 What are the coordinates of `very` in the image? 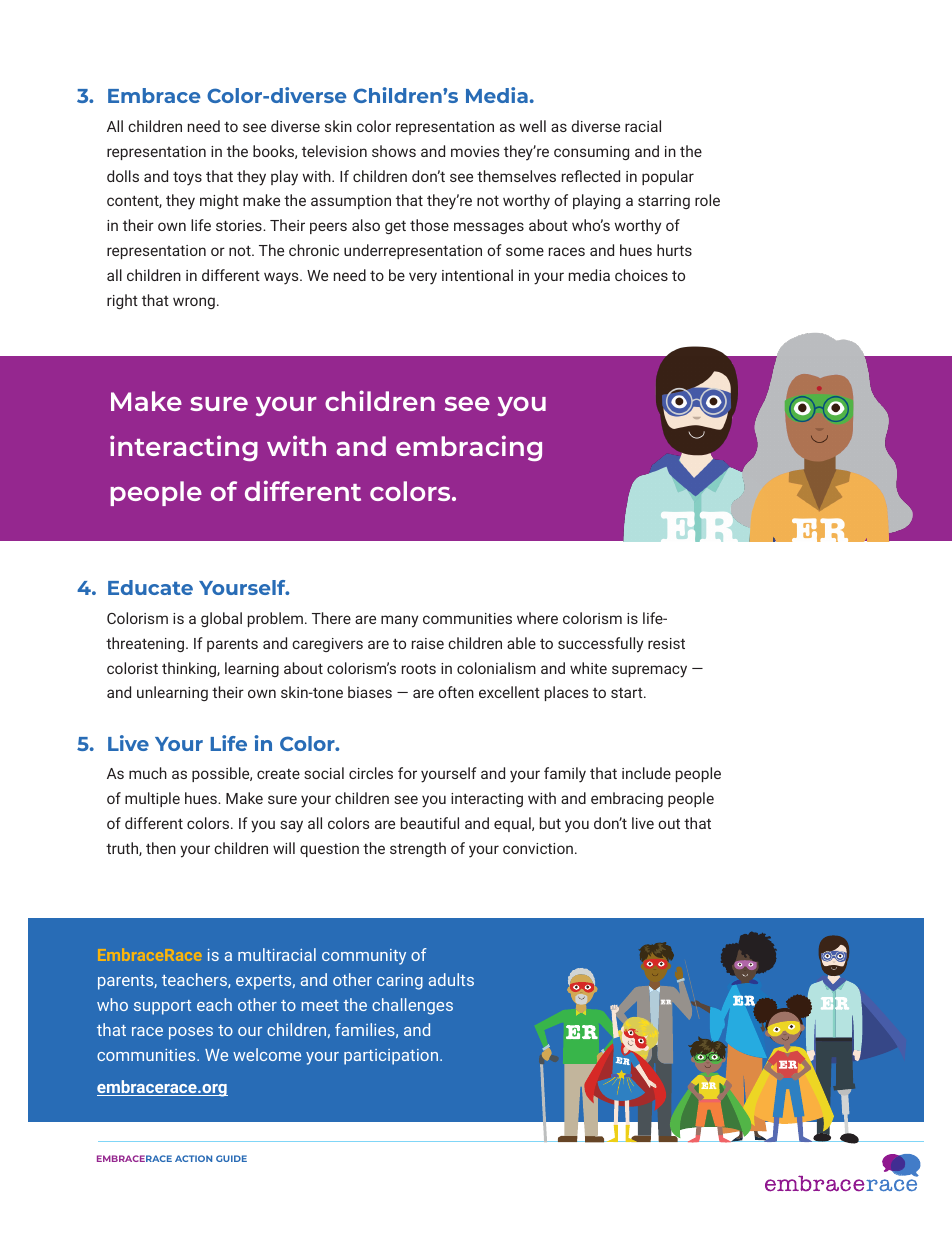 It's located at (423, 278).
